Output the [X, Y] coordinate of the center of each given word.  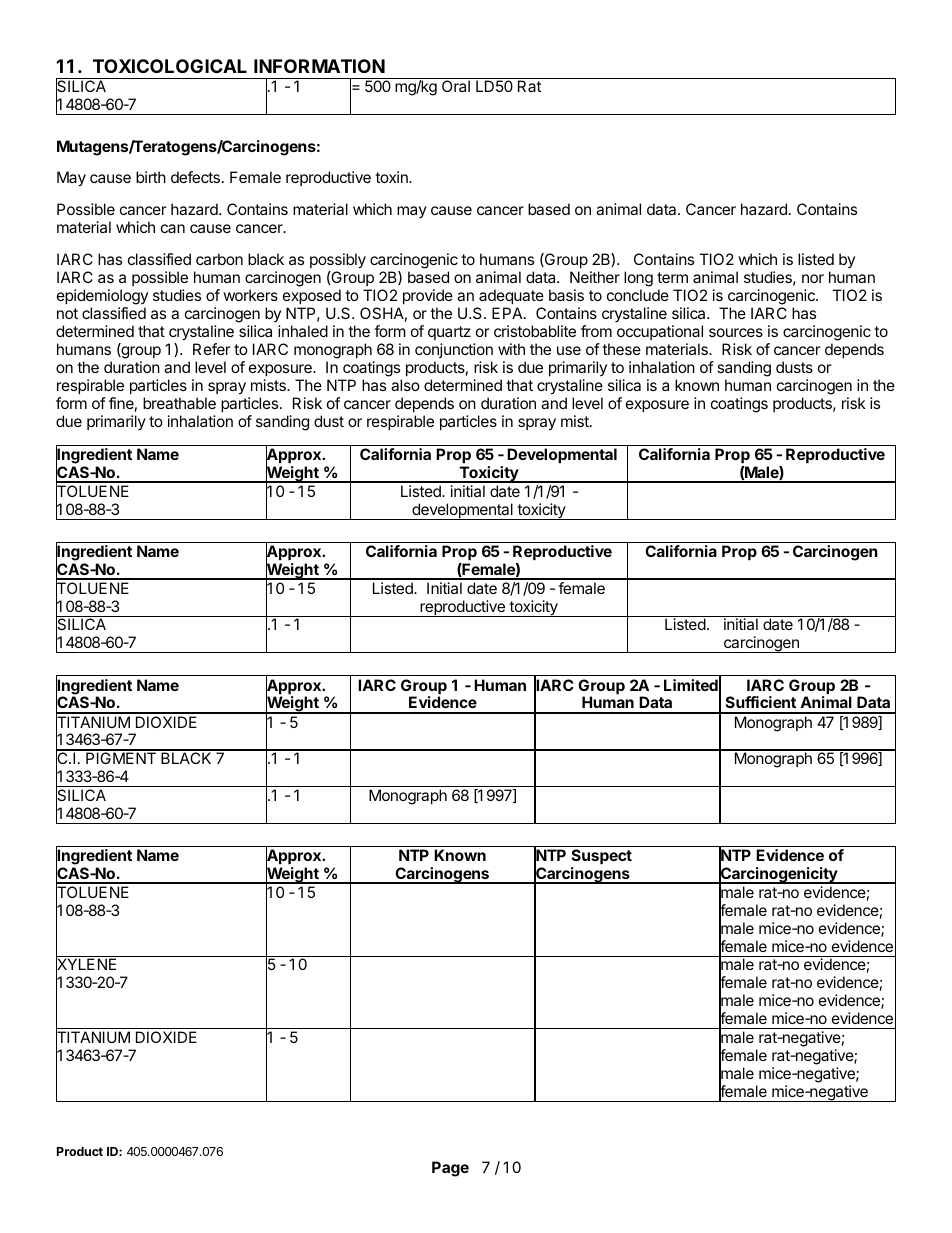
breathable [179, 403]
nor [813, 278]
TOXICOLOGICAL [170, 66]
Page [450, 1169]
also [405, 385]
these [621, 349]
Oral [456, 86]
